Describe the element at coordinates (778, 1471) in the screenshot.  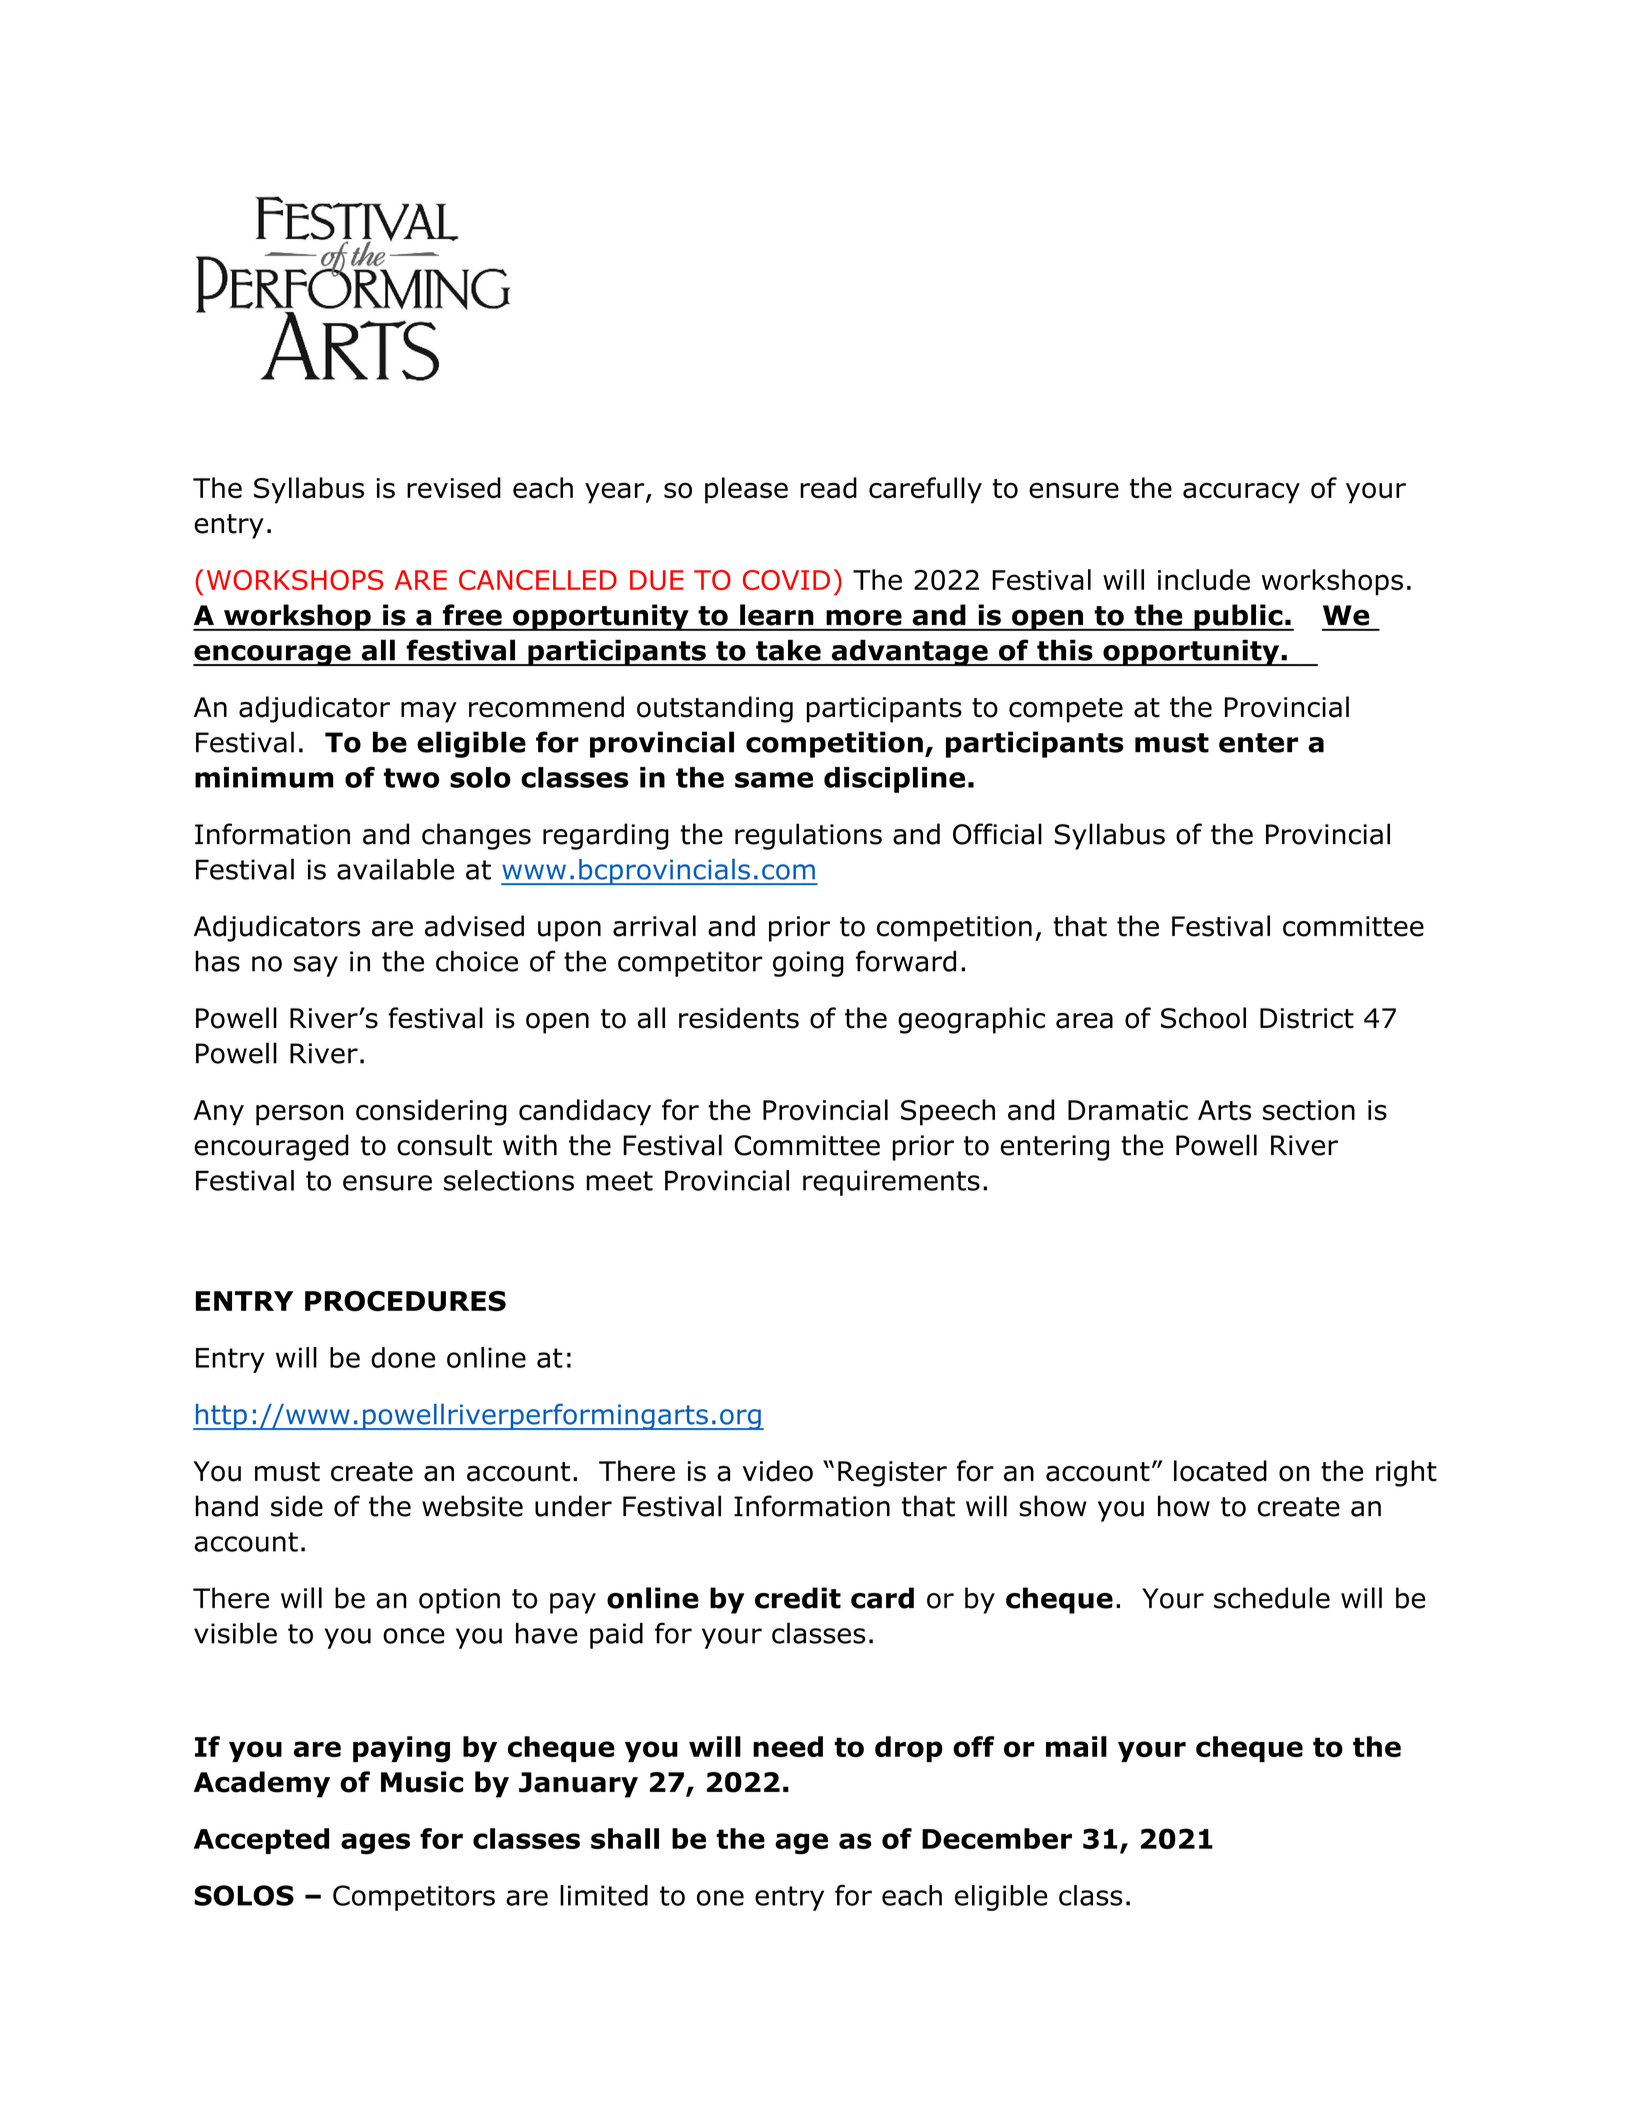
I see `video` at that location.
